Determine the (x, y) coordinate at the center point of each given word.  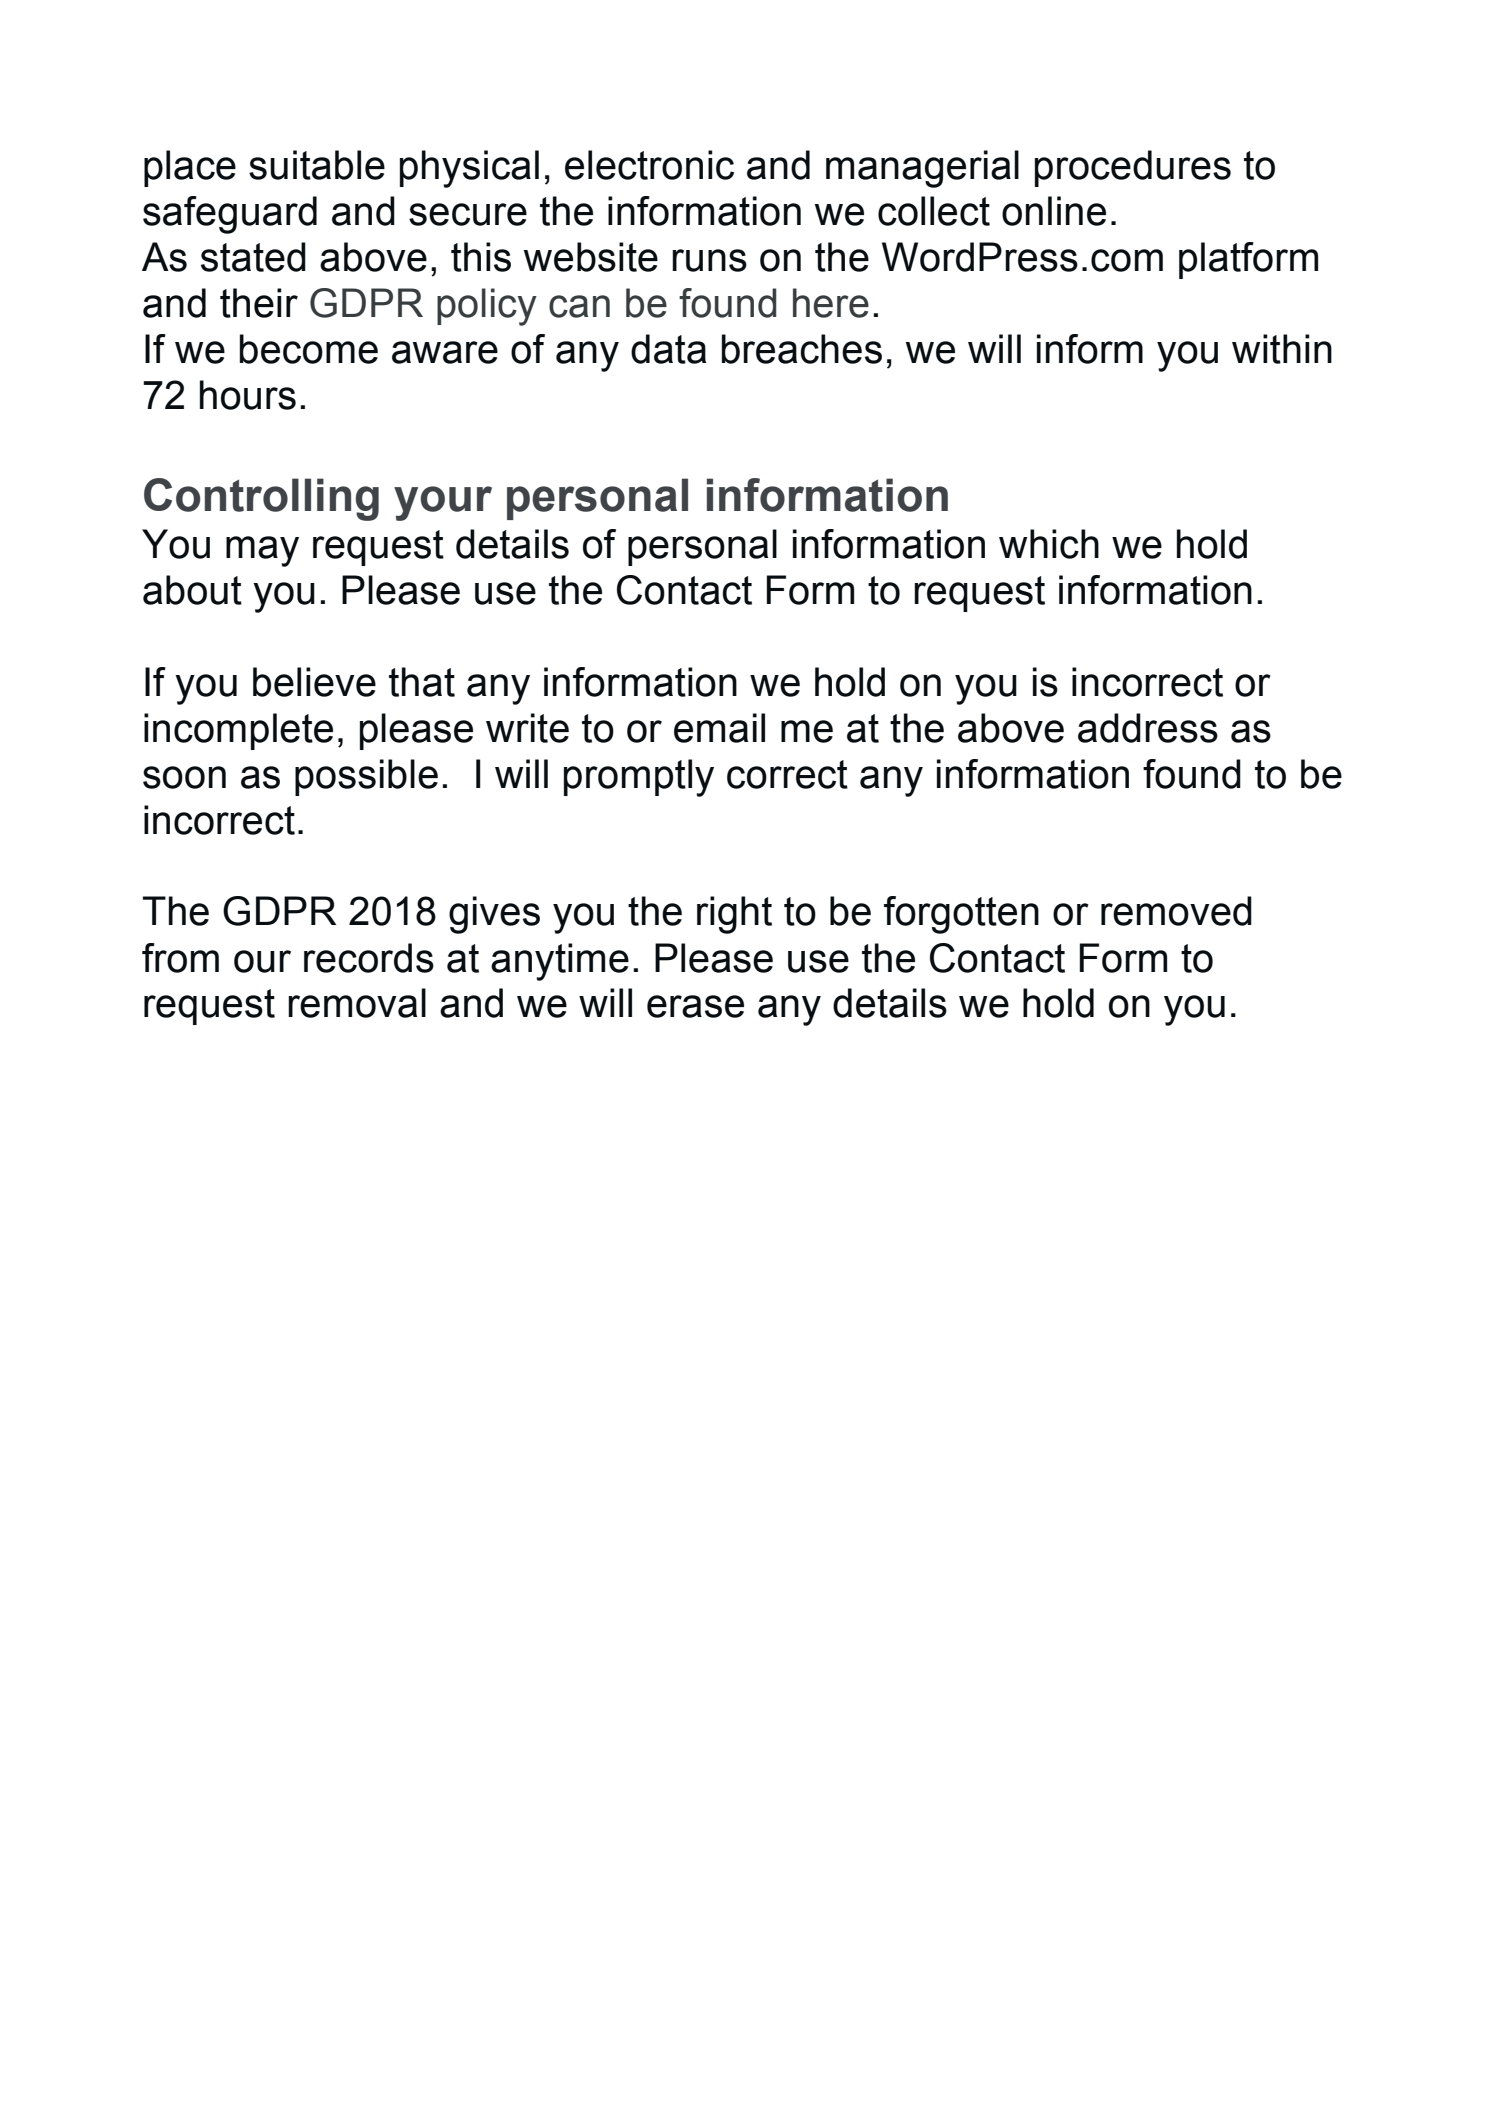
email (719, 728)
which (1049, 544)
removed (1176, 911)
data (669, 349)
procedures (1133, 168)
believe (314, 682)
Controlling (261, 499)
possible (366, 777)
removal (357, 1003)
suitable (317, 165)
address (1148, 728)
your (443, 503)
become (309, 349)
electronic (649, 165)
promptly (639, 778)
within (1282, 349)
